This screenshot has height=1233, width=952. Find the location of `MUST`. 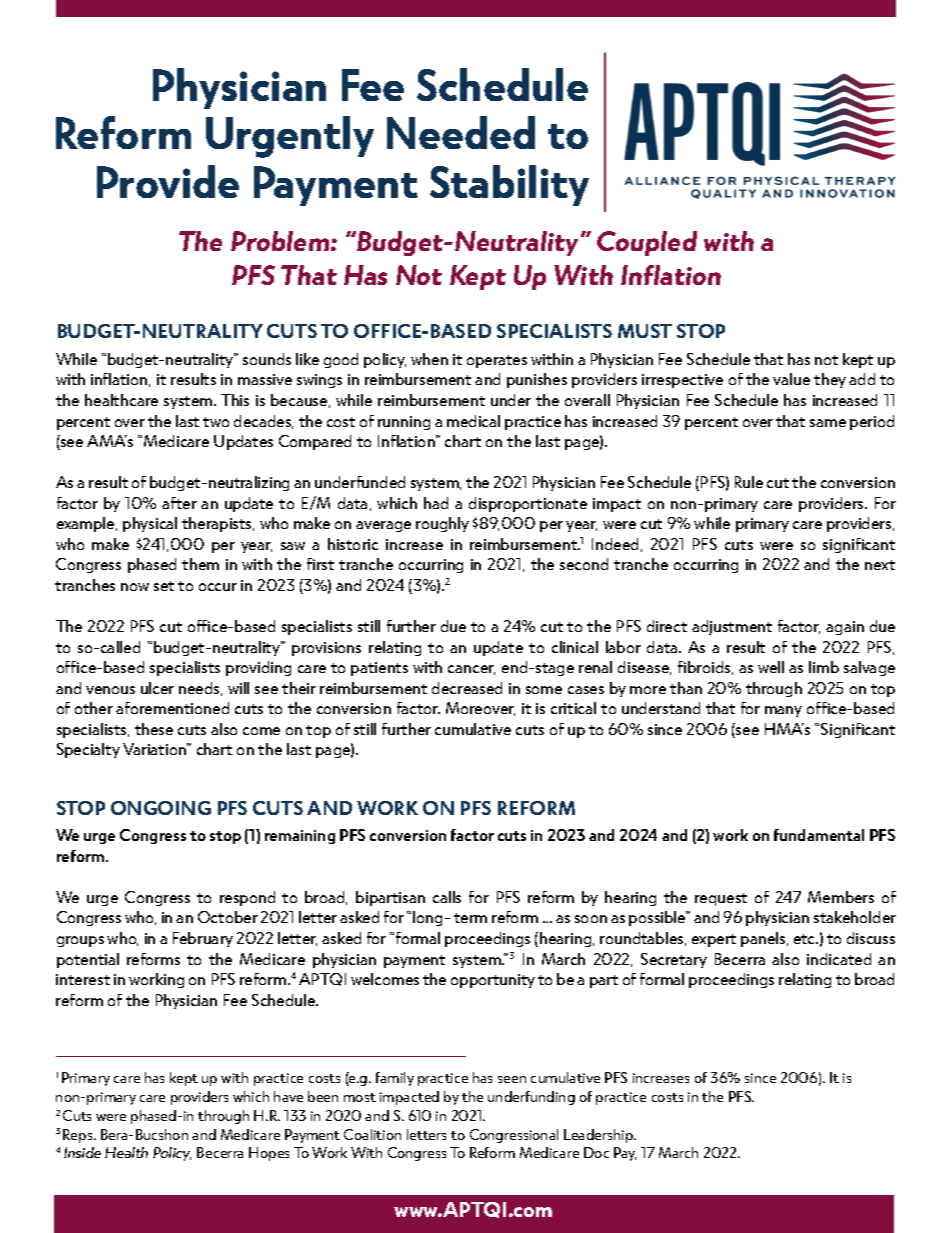

MUST is located at coordinates (645, 331).
